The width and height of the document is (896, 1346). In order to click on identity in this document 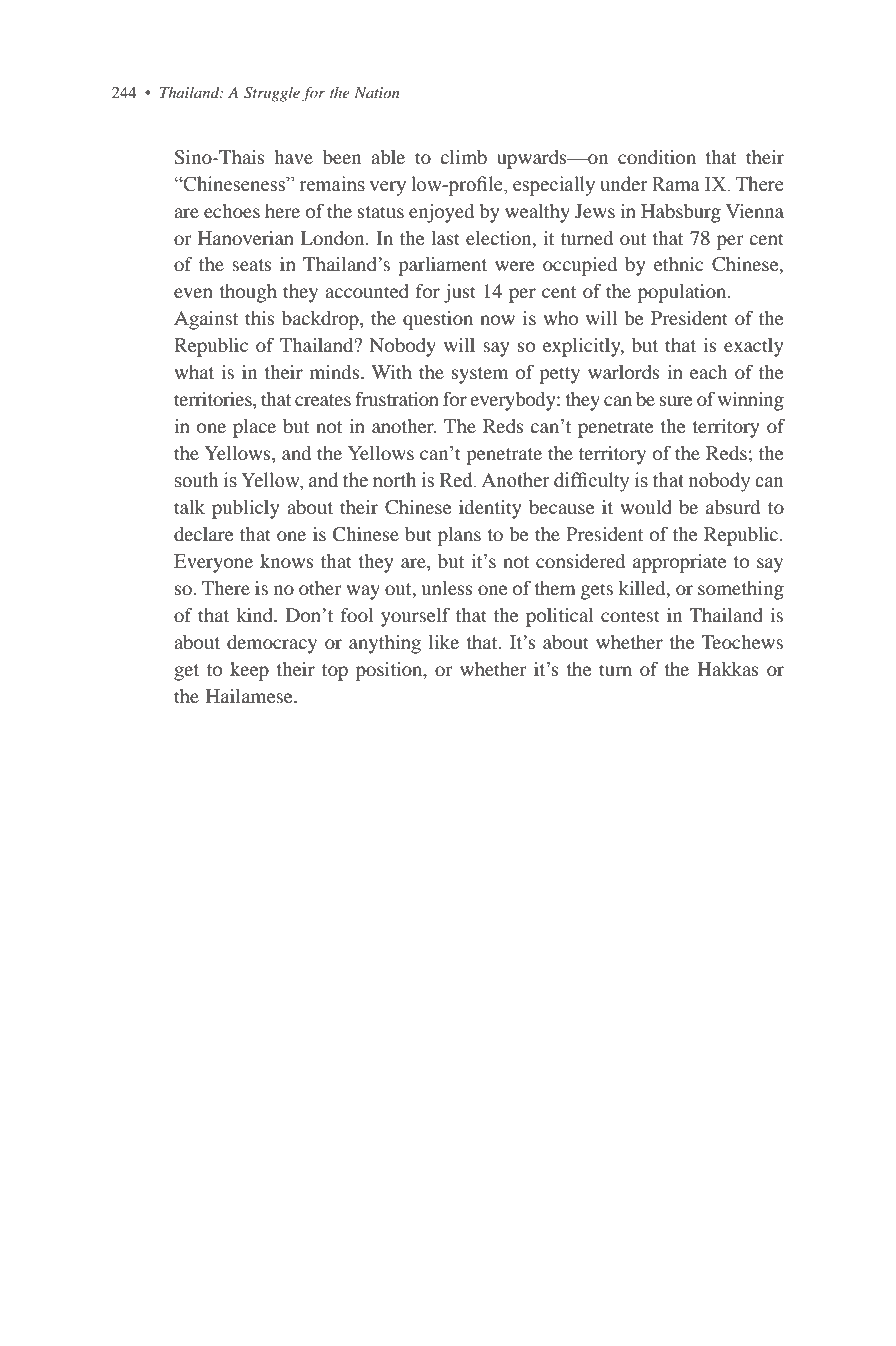, I will do `click(490, 509)`.
